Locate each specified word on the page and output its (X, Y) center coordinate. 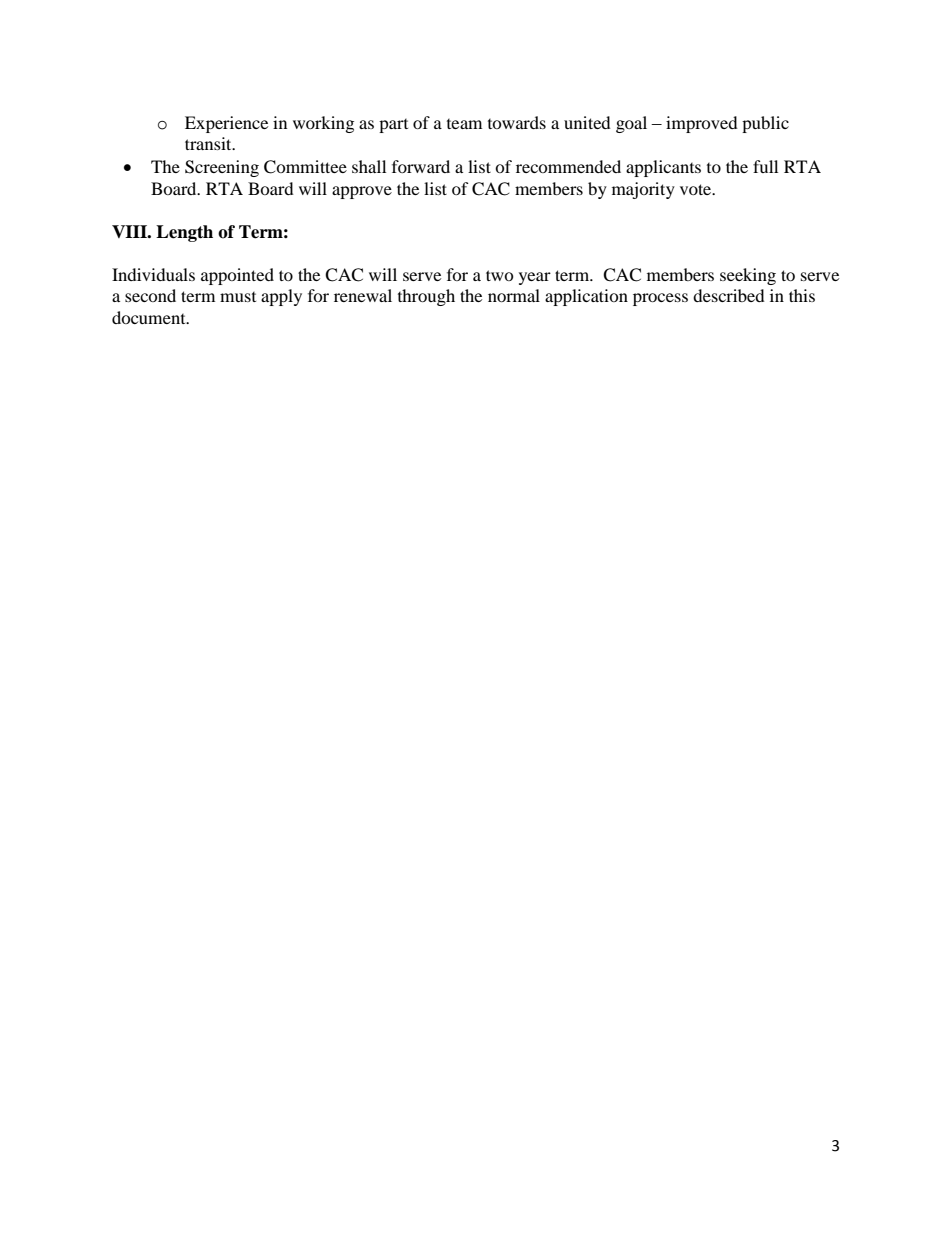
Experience (226, 124)
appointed (237, 276)
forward (421, 166)
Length (184, 233)
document (150, 317)
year (535, 278)
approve (362, 192)
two (500, 275)
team (464, 124)
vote (697, 189)
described (729, 295)
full (765, 166)
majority (643, 190)
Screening (222, 168)
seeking (748, 276)
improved (702, 124)
